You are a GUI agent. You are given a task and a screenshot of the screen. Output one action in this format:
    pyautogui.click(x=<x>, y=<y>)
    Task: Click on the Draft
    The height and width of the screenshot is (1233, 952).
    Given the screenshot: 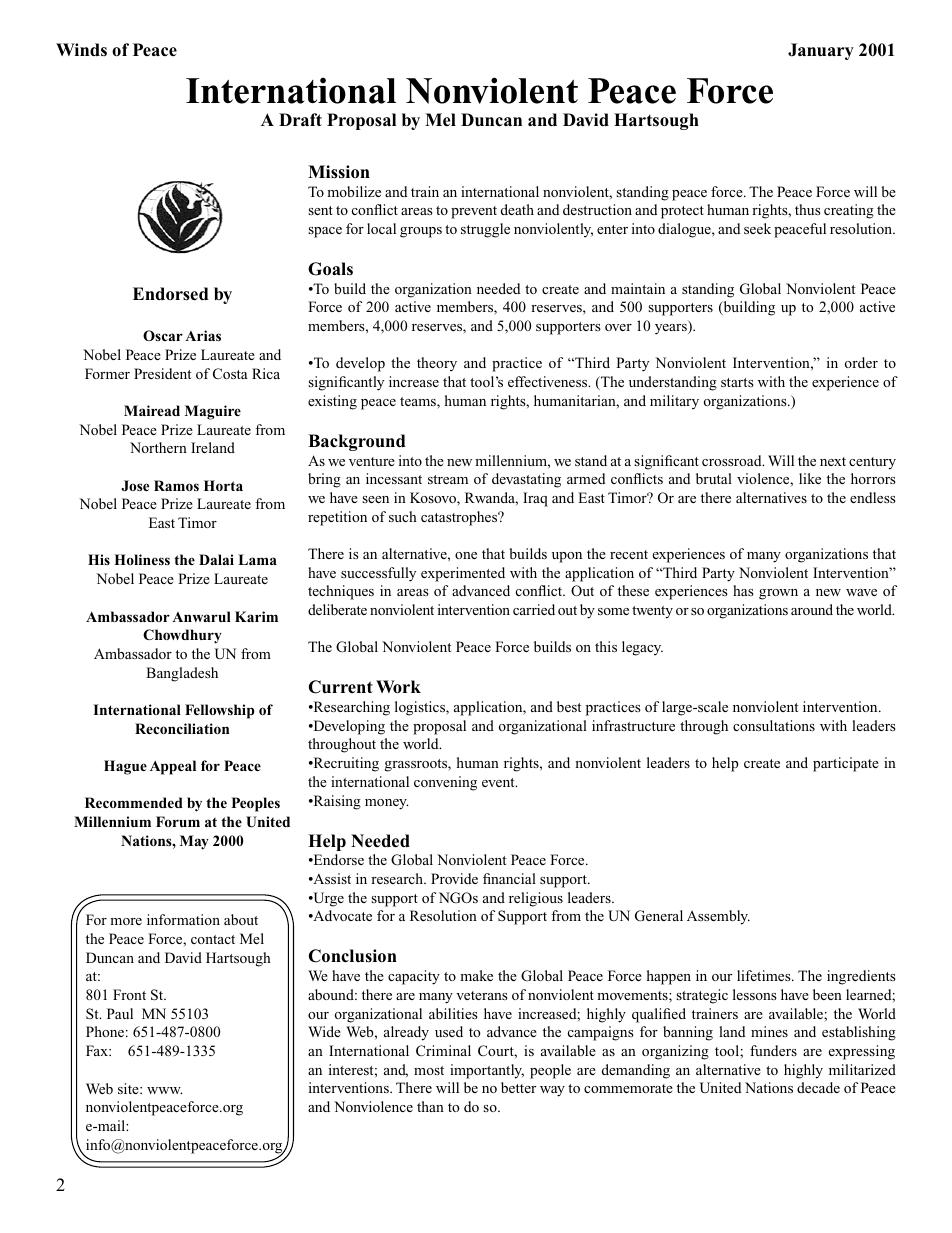 What is the action you would take?
    pyautogui.click(x=300, y=119)
